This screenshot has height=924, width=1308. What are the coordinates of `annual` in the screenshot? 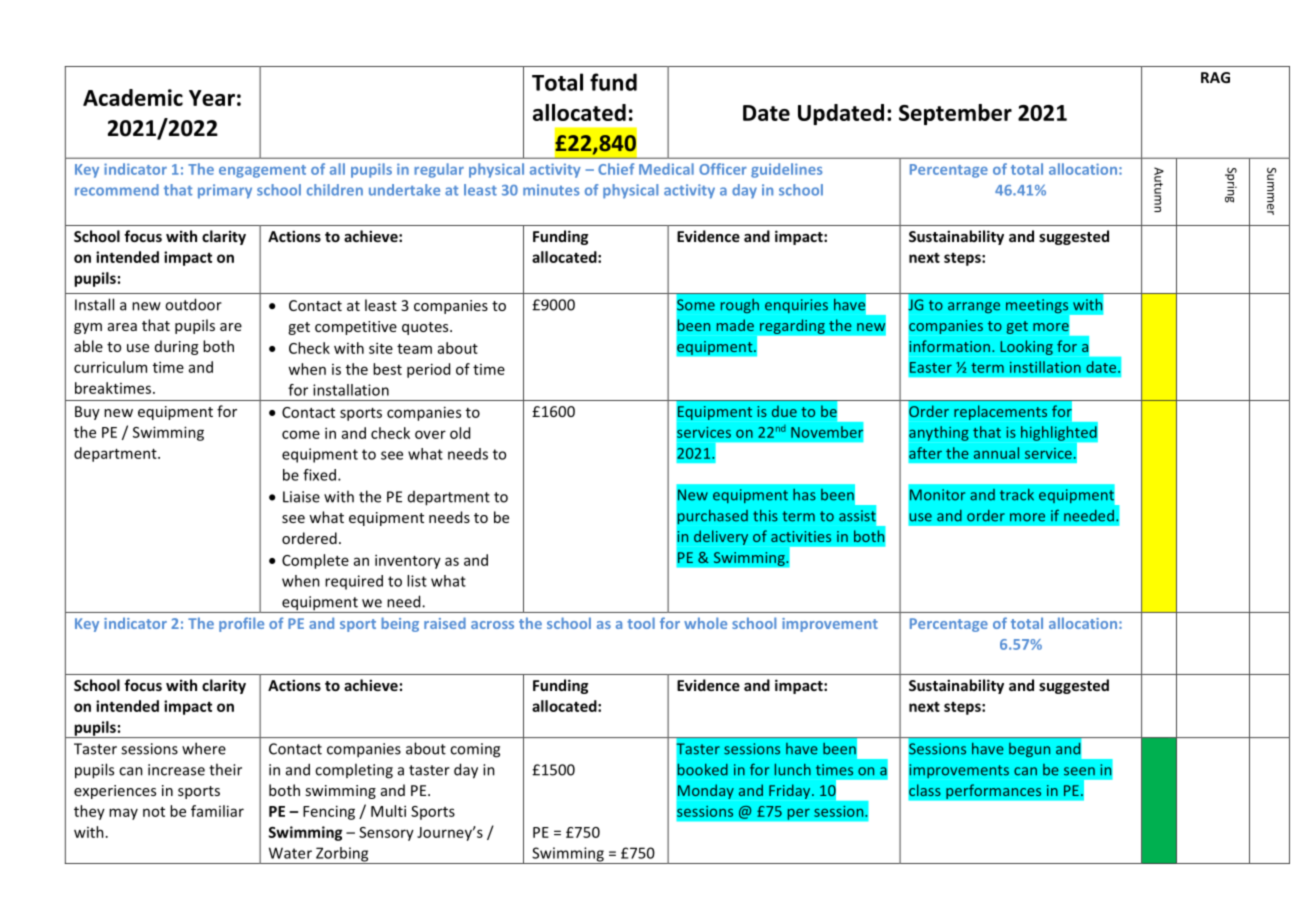 It's located at (996, 453).
